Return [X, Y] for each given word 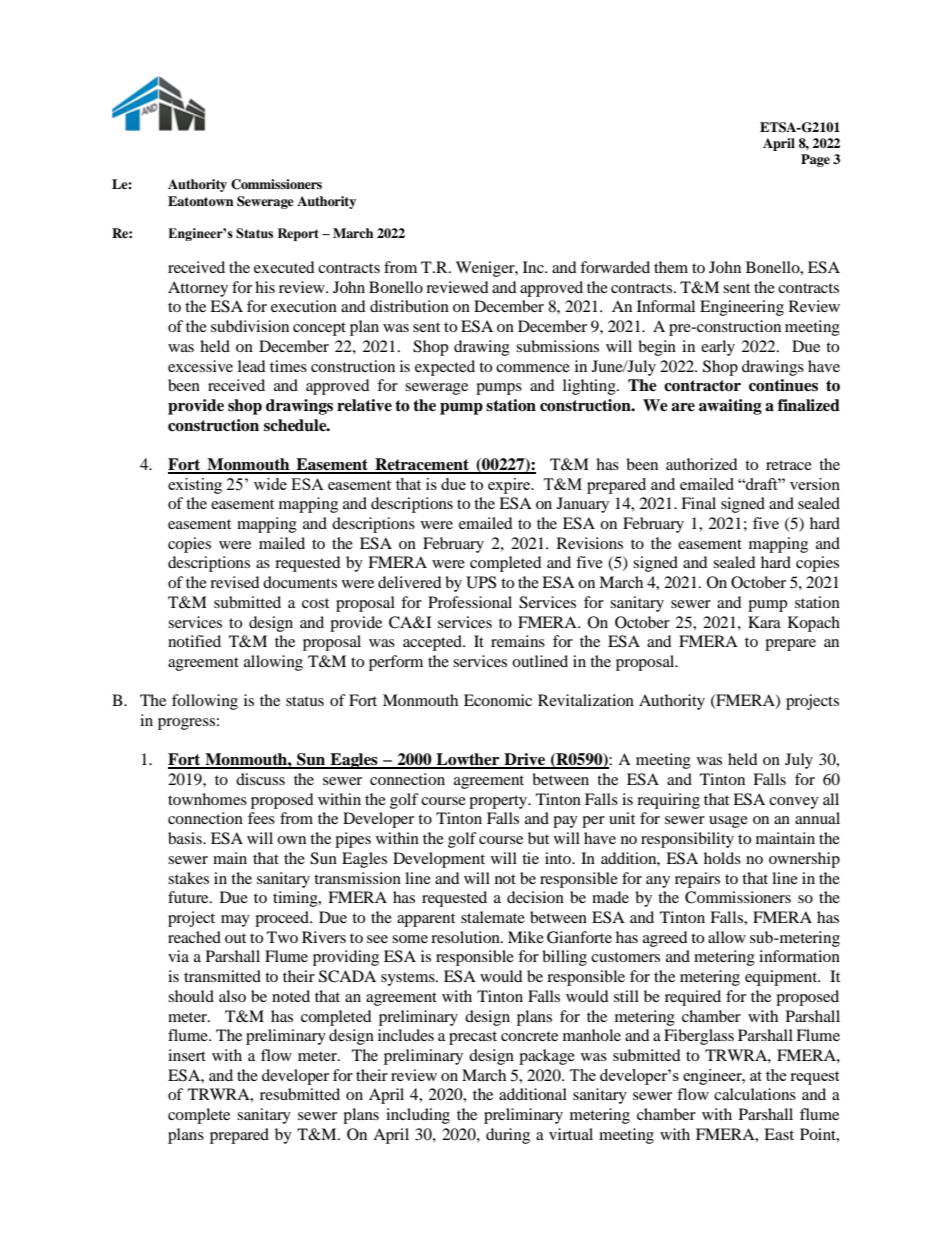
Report [298, 234]
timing [296, 899]
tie [530, 858]
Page [815, 160]
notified [194, 641]
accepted [433, 643]
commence [533, 368]
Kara [764, 622]
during [508, 1136]
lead [252, 366]
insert [187, 1055]
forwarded [615, 267]
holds [722, 858]
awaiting [730, 407]
